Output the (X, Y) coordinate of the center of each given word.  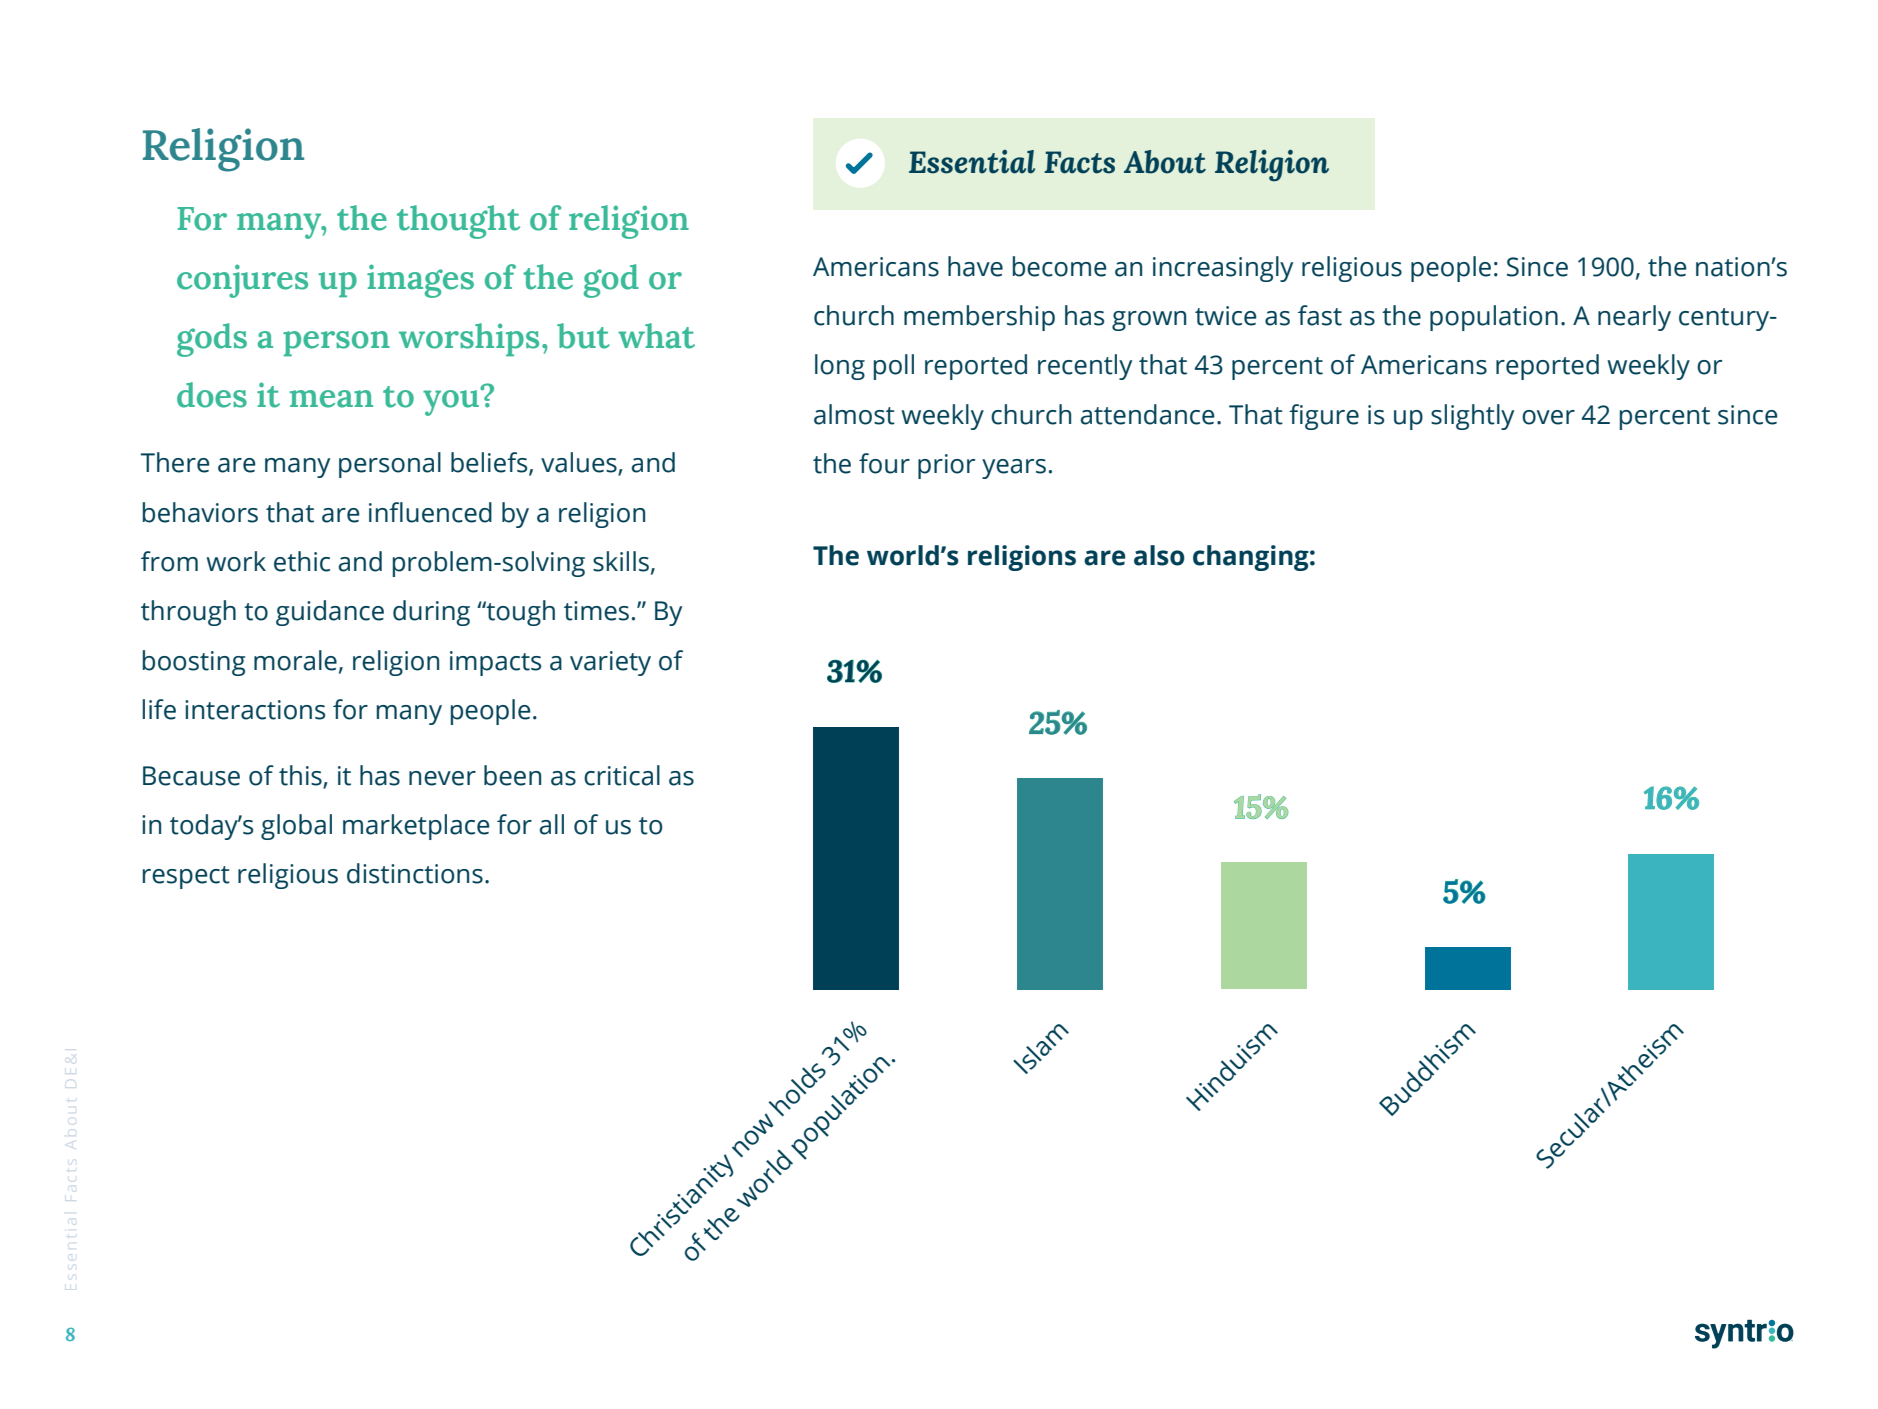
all (552, 824)
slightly (1472, 417)
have (975, 266)
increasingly (1223, 269)
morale (295, 660)
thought (458, 222)
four (884, 463)
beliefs (490, 463)
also (1159, 555)
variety (610, 663)
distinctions (415, 873)
